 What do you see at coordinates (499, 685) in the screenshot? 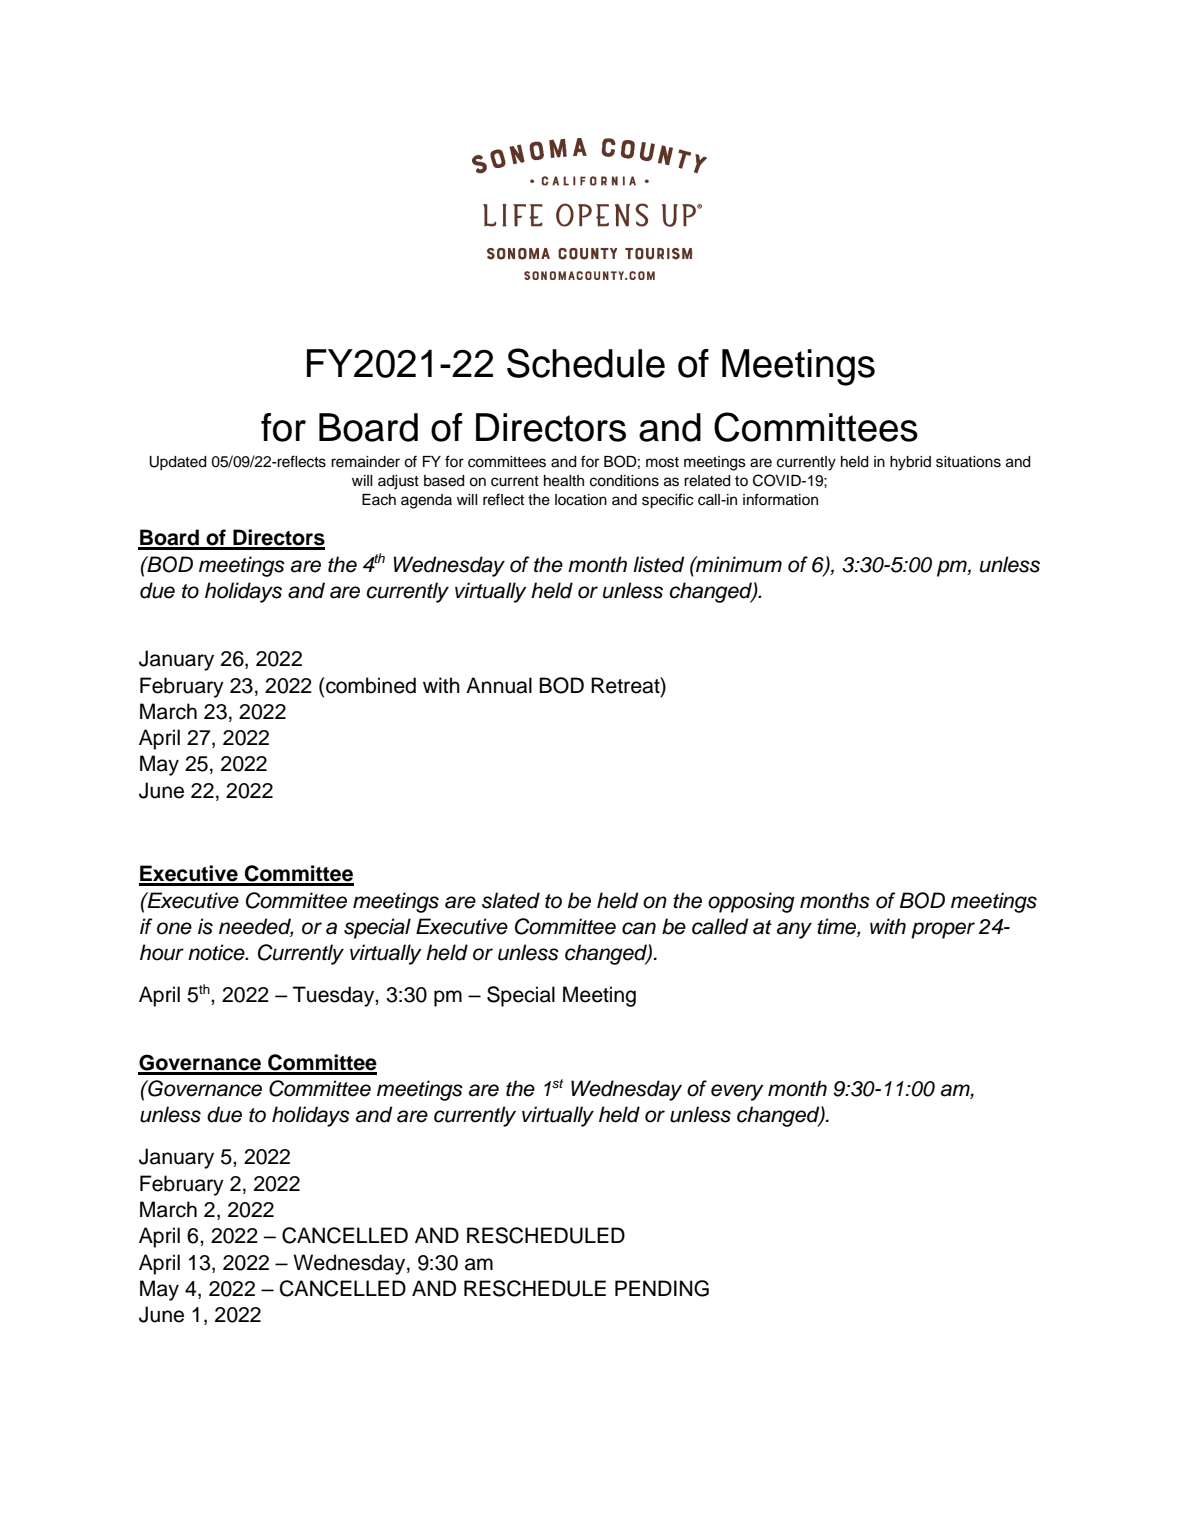
I see `Annual` at bounding box center [499, 685].
